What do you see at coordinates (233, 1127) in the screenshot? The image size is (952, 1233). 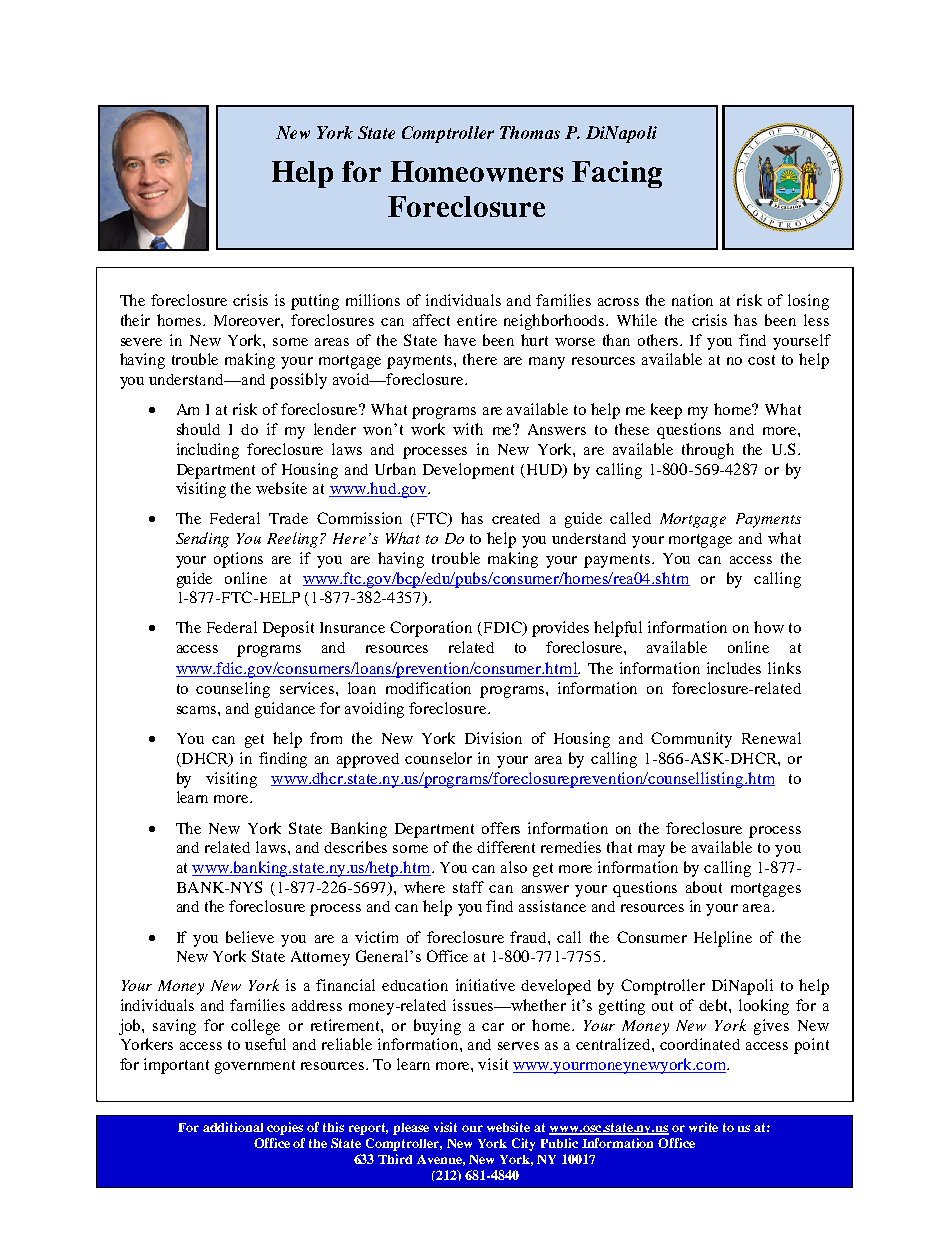 I see `additional` at bounding box center [233, 1127].
